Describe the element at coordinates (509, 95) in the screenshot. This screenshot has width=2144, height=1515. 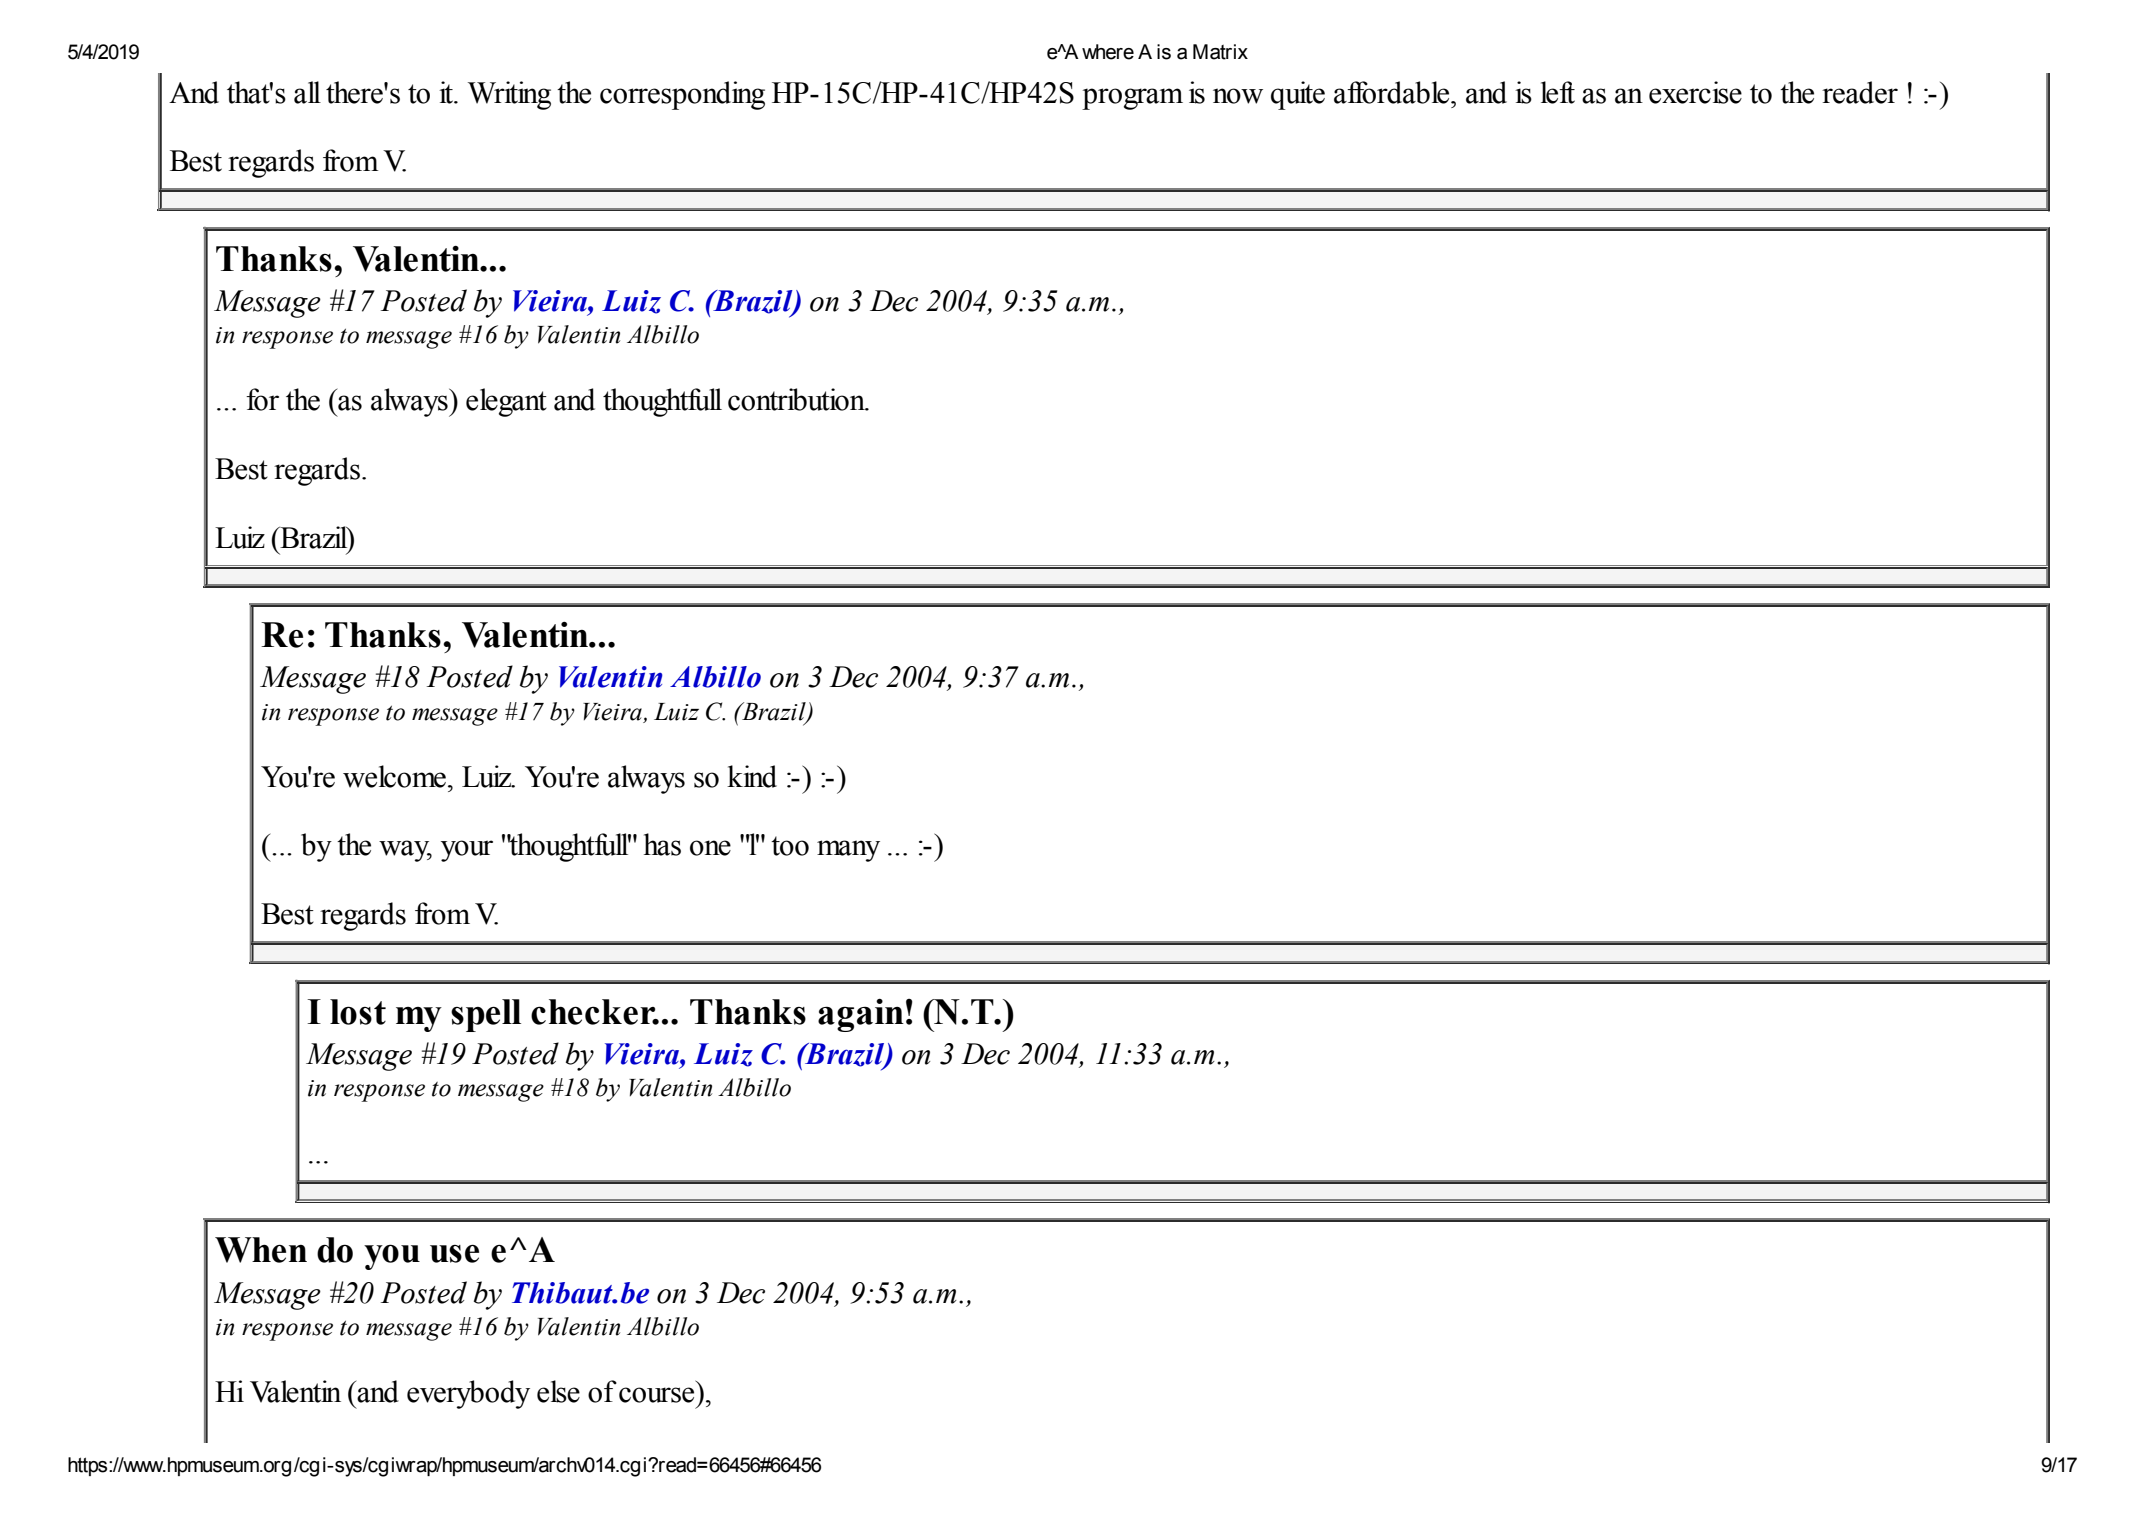
I see `Writing` at that location.
